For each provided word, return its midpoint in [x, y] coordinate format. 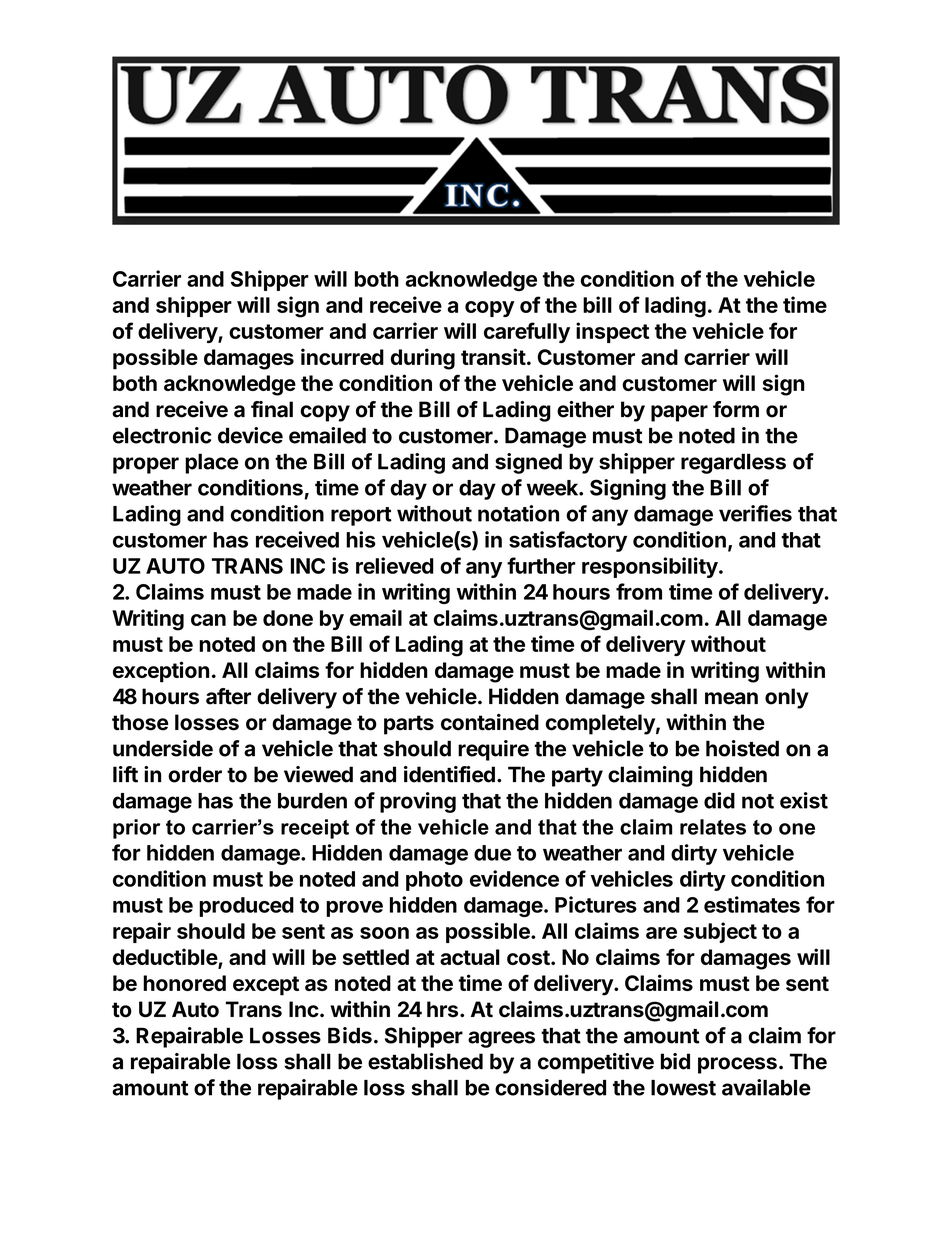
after [228, 696]
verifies [755, 513]
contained [490, 722]
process [737, 1065]
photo [434, 881]
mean [731, 698]
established [425, 1061]
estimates [752, 904]
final [272, 409]
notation [518, 513]
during [423, 359]
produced [246, 907]
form [736, 409]
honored [184, 983]
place [212, 463]
